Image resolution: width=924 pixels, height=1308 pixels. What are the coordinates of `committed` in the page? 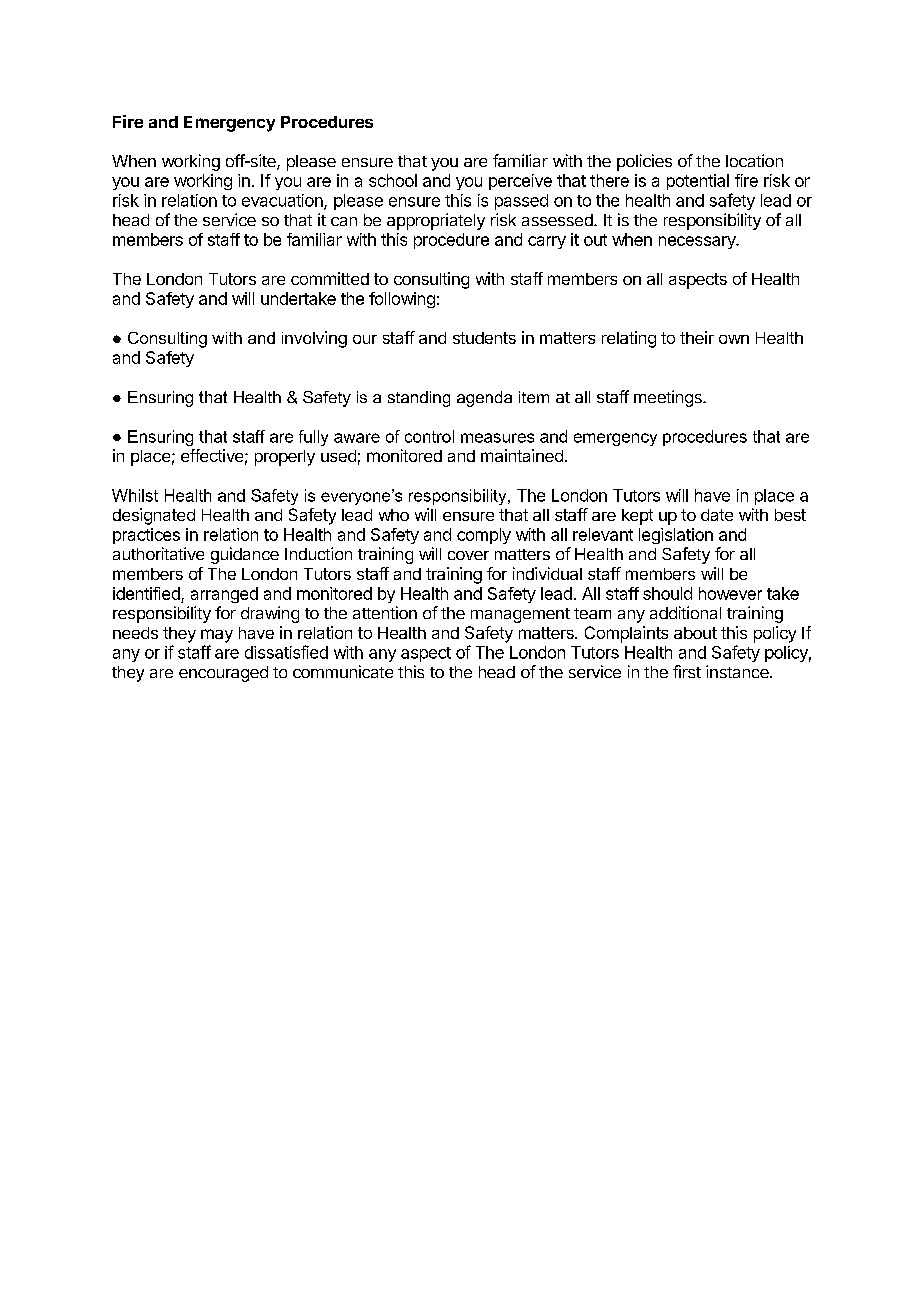 It's located at (330, 278).
